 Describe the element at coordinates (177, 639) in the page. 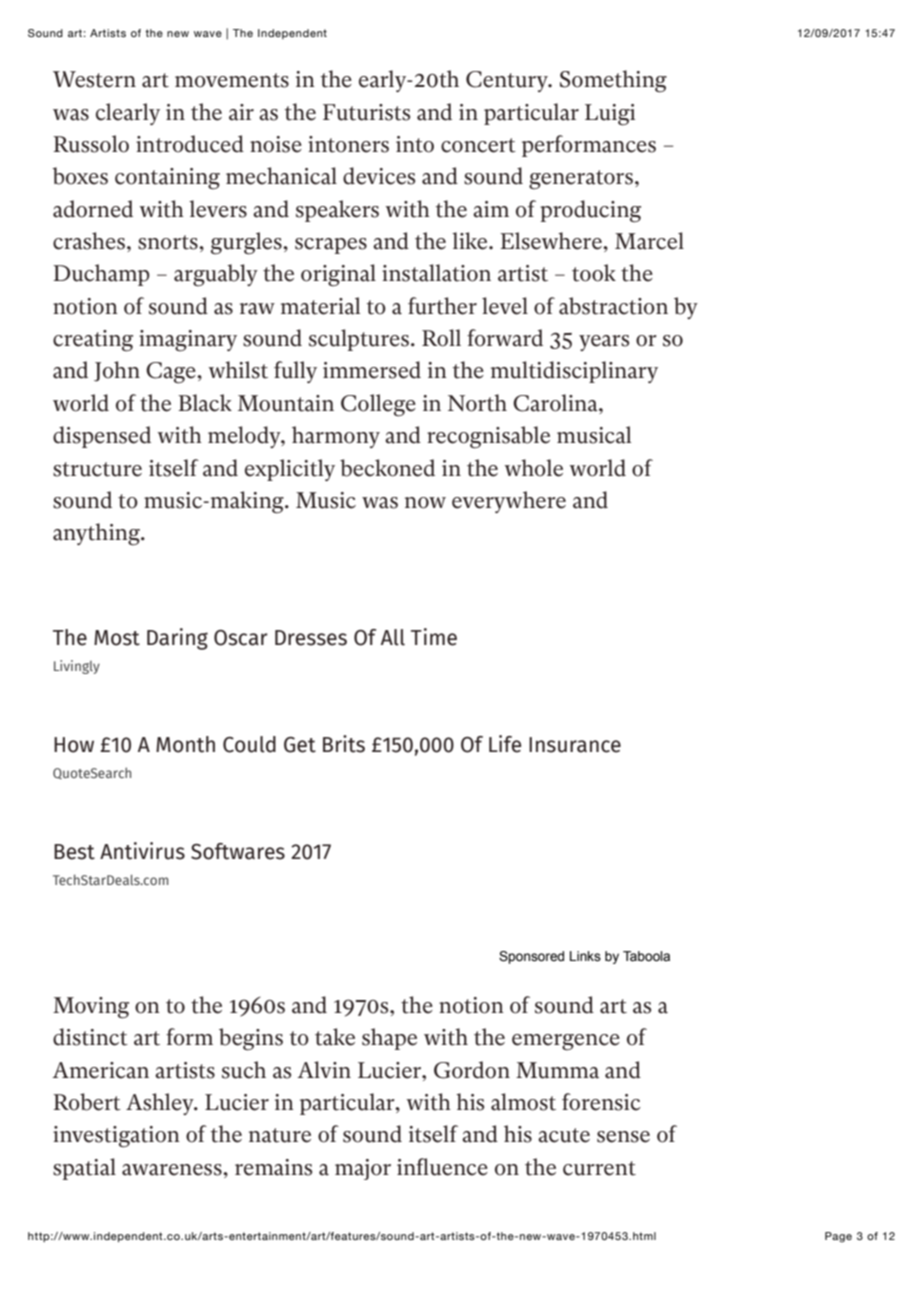

I see `Daring` at that location.
